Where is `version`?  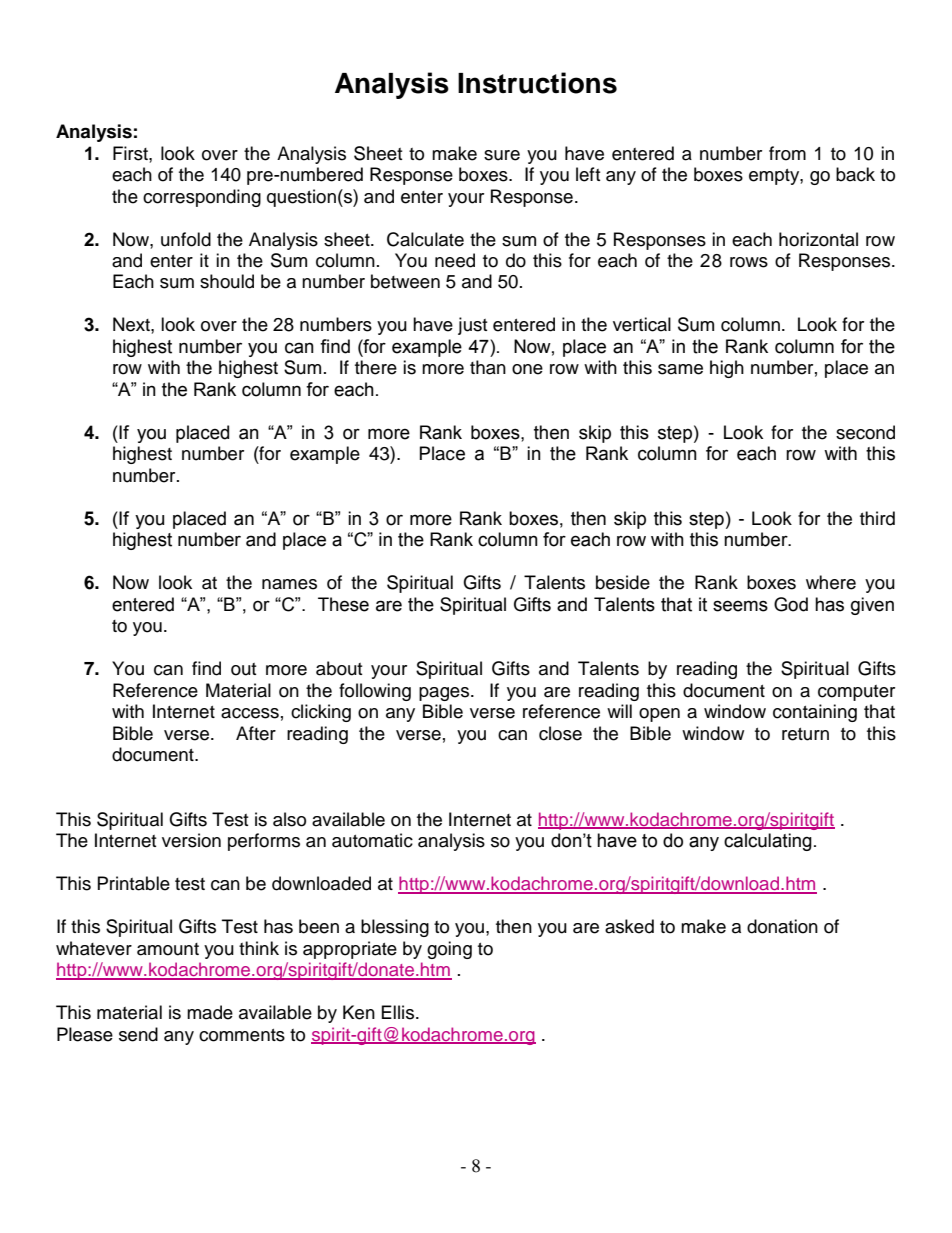
version is located at coordinates (191, 840).
